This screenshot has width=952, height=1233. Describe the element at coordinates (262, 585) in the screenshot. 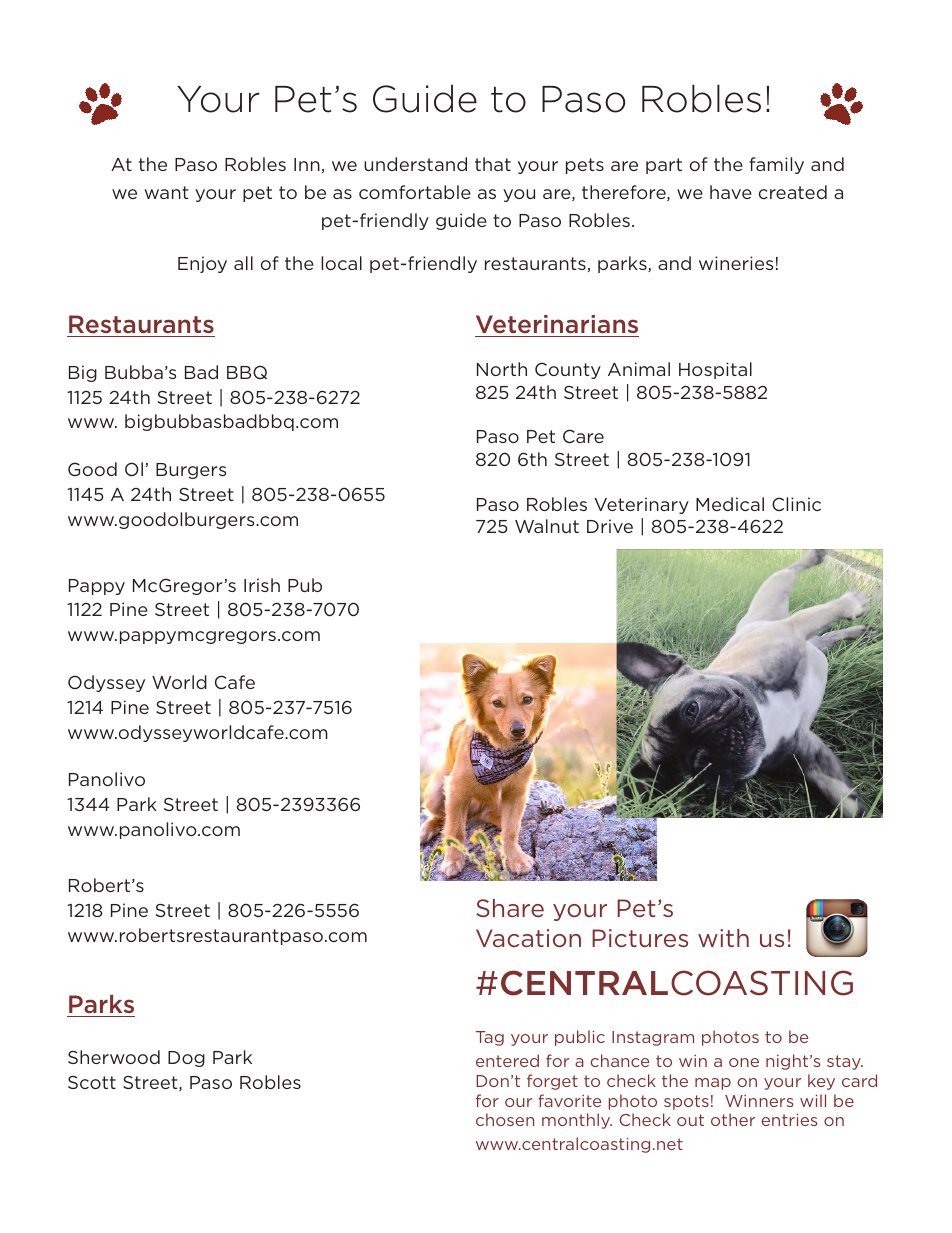

I see `Irish` at that location.
